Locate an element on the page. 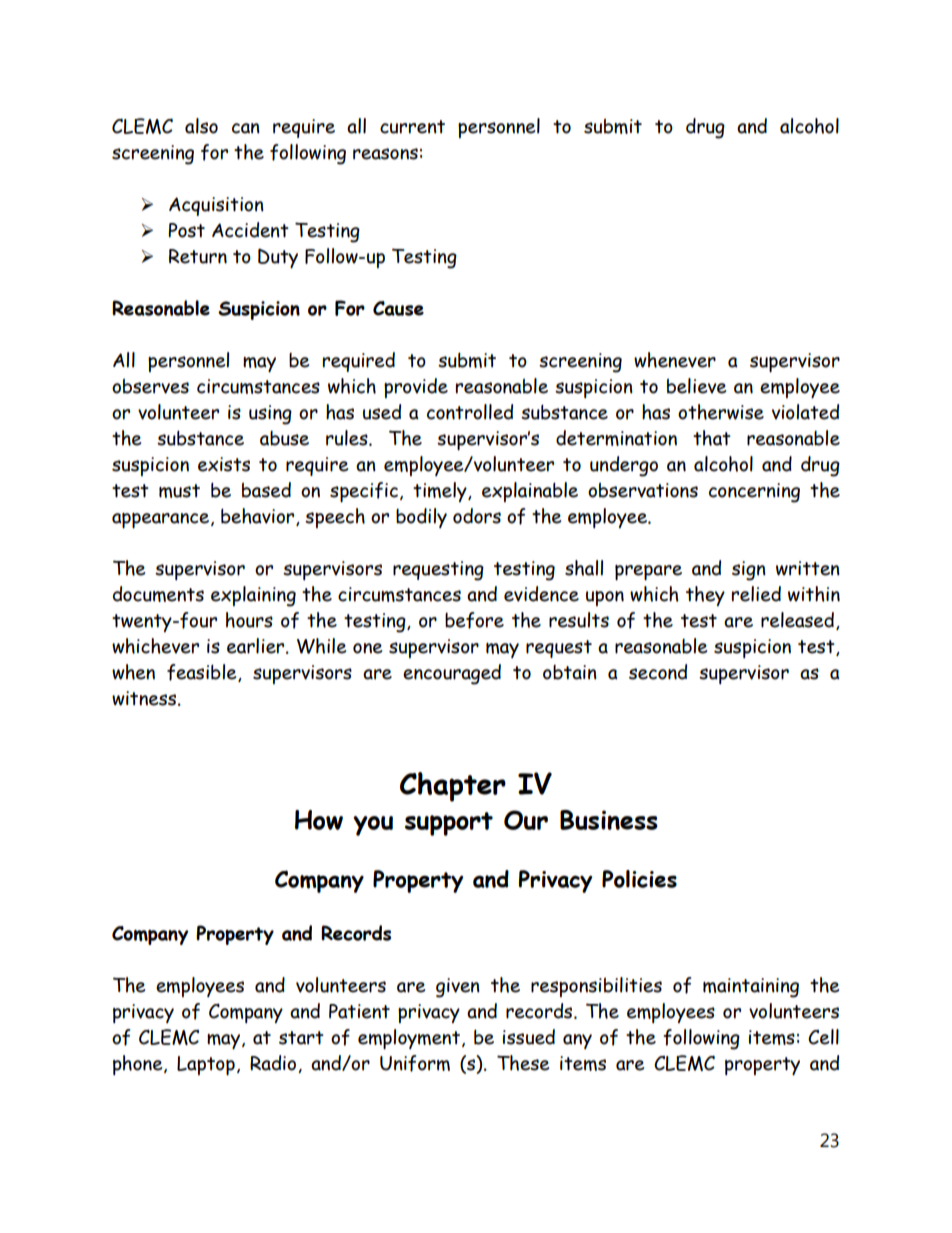  can is located at coordinates (246, 128).
